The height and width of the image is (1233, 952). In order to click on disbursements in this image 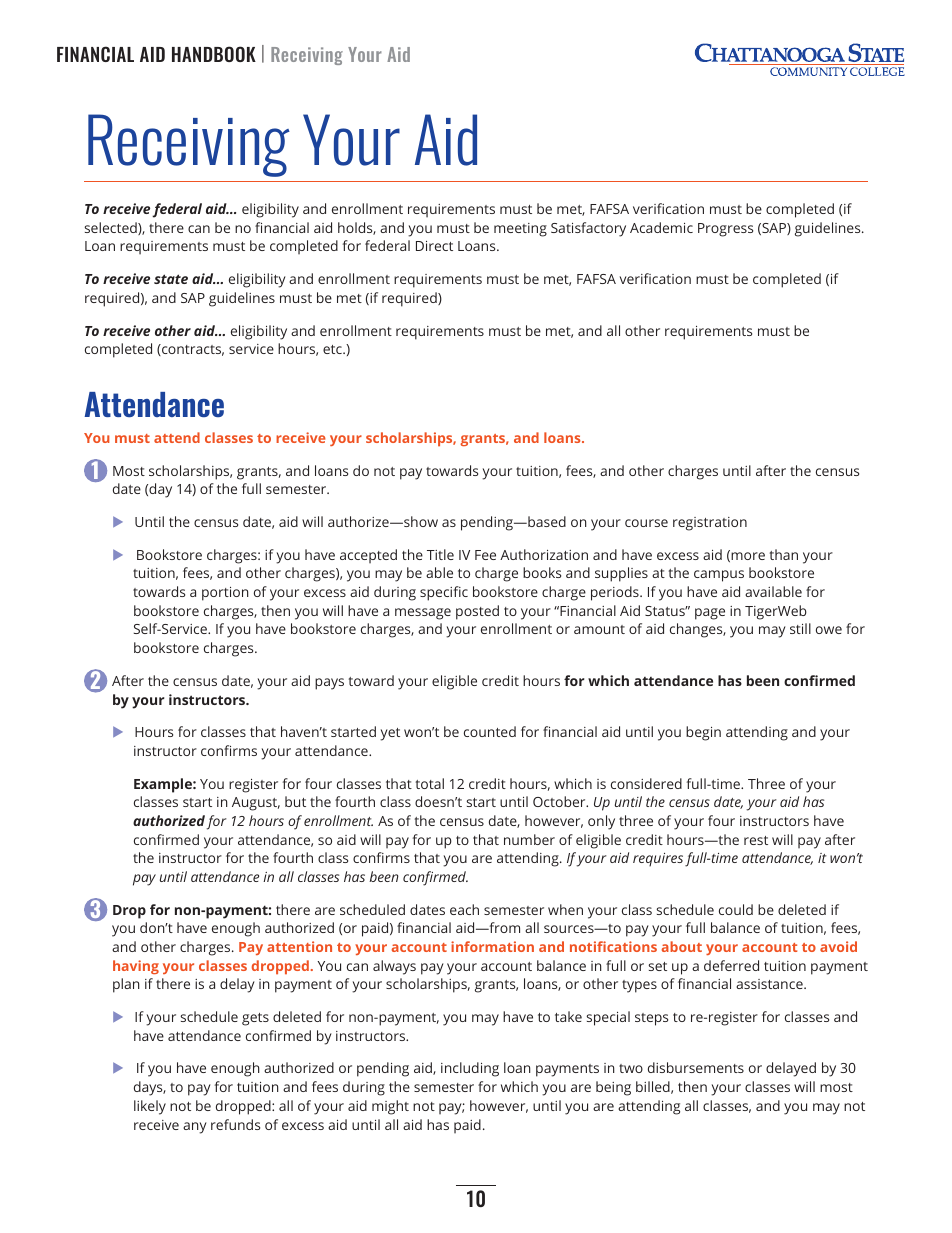, I will do `click(696, 1067)`.
